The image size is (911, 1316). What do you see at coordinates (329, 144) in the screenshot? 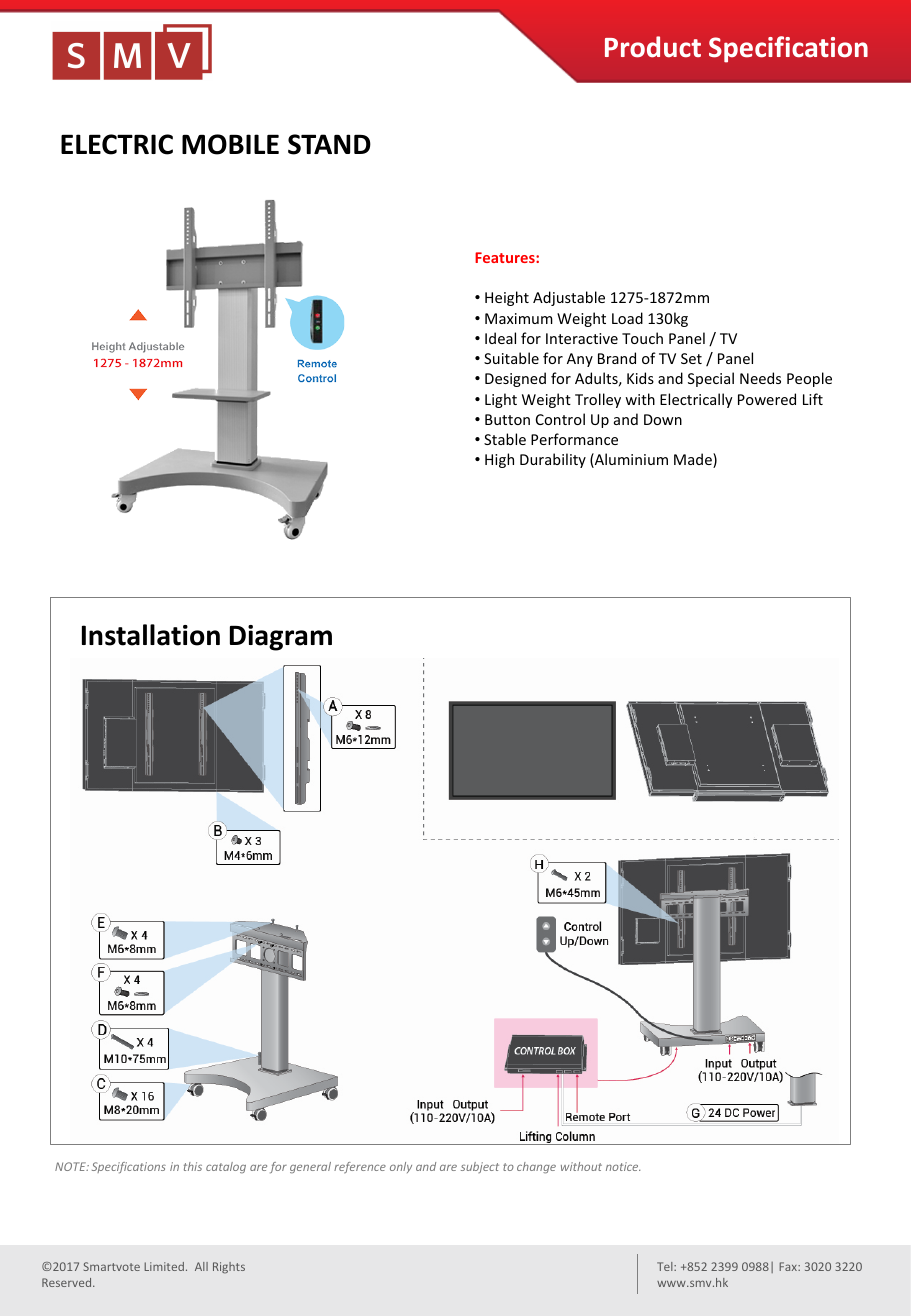
I see `STAND` at bounding box center [329, 144].
